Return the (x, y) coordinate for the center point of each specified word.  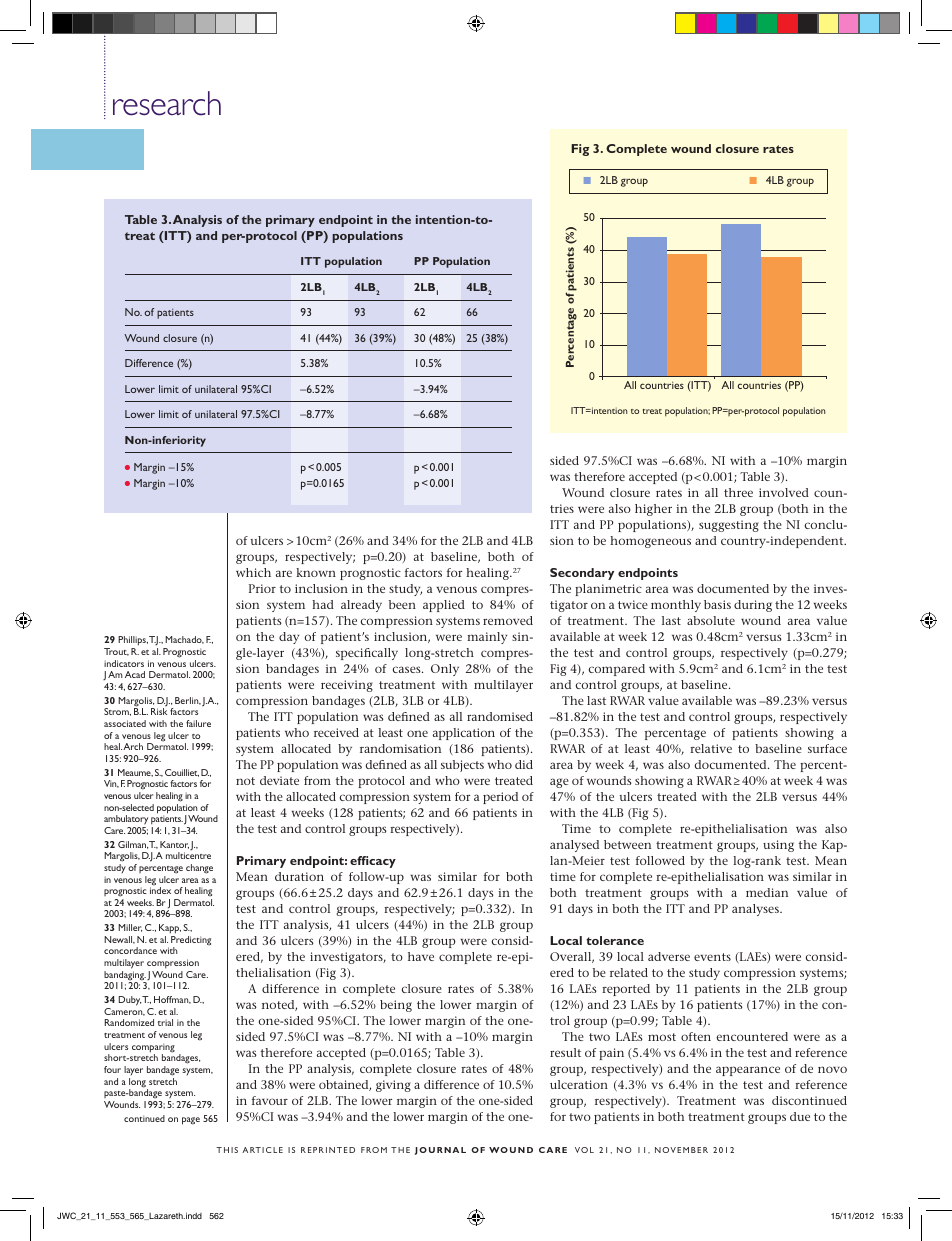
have (421, 956)
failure (198, 723)
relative (711, 748)
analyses (756, 910)
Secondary (582, 574)
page (191, 1121)
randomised (500, 716)
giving (393, 1086)
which (253, 572)
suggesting (729, 526)
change (199, 869)
